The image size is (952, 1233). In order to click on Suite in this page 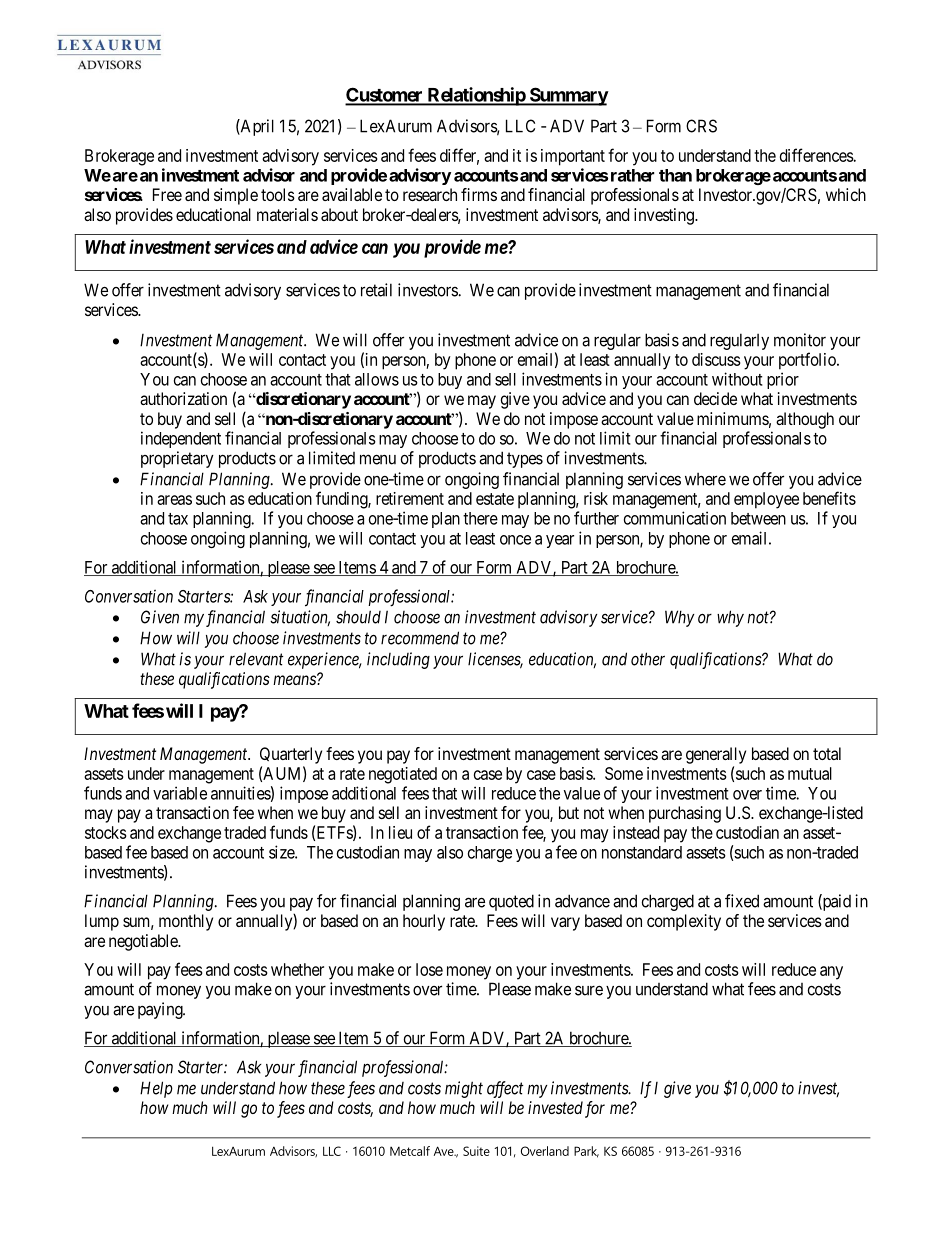, I will do `click(476, 1151)`.
